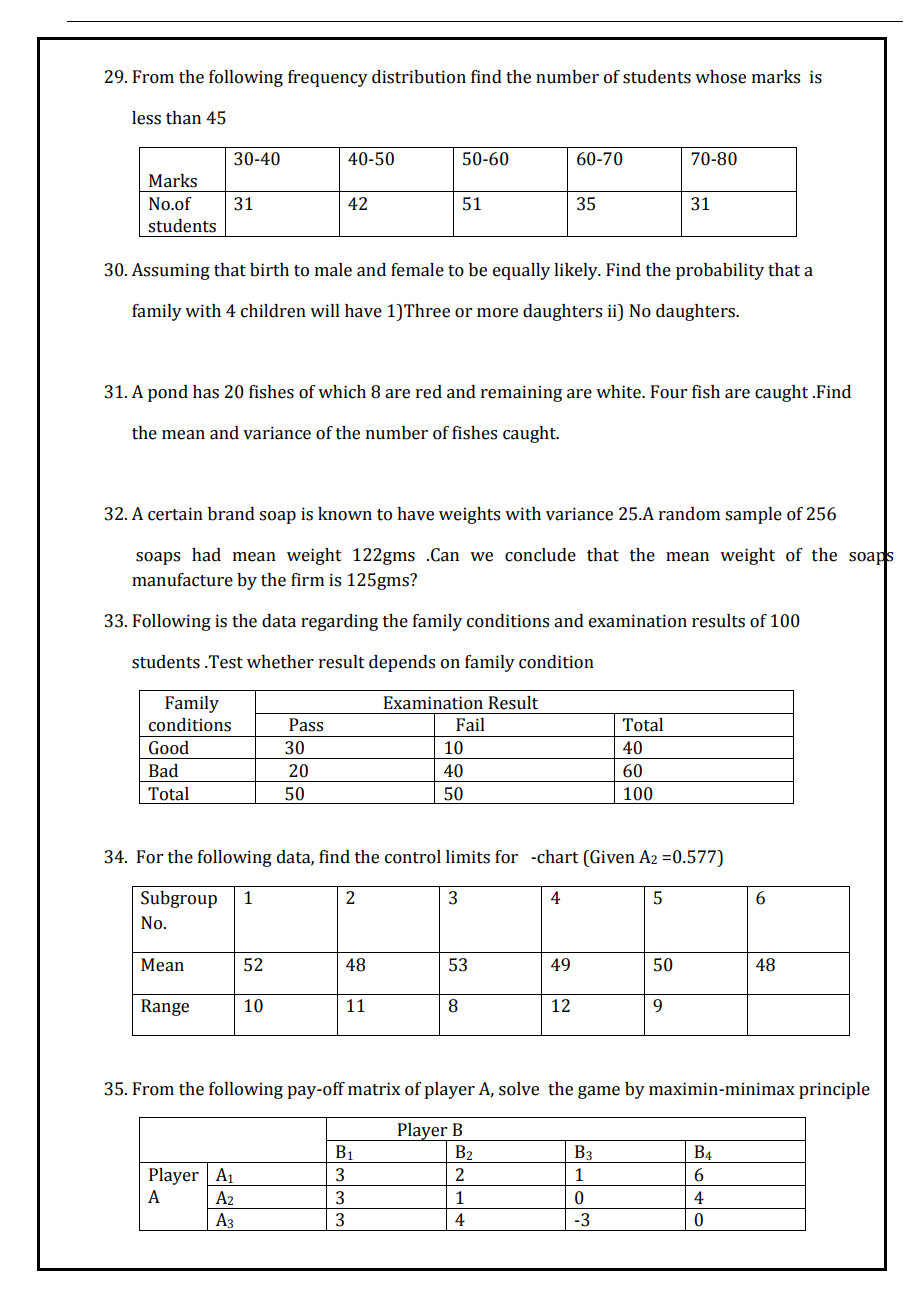 This screenshot has width=924, height=1308. What do you see at coordinates (163, 771) in the screenshot?
I see `Bad` at bounding box center [163, 771].
